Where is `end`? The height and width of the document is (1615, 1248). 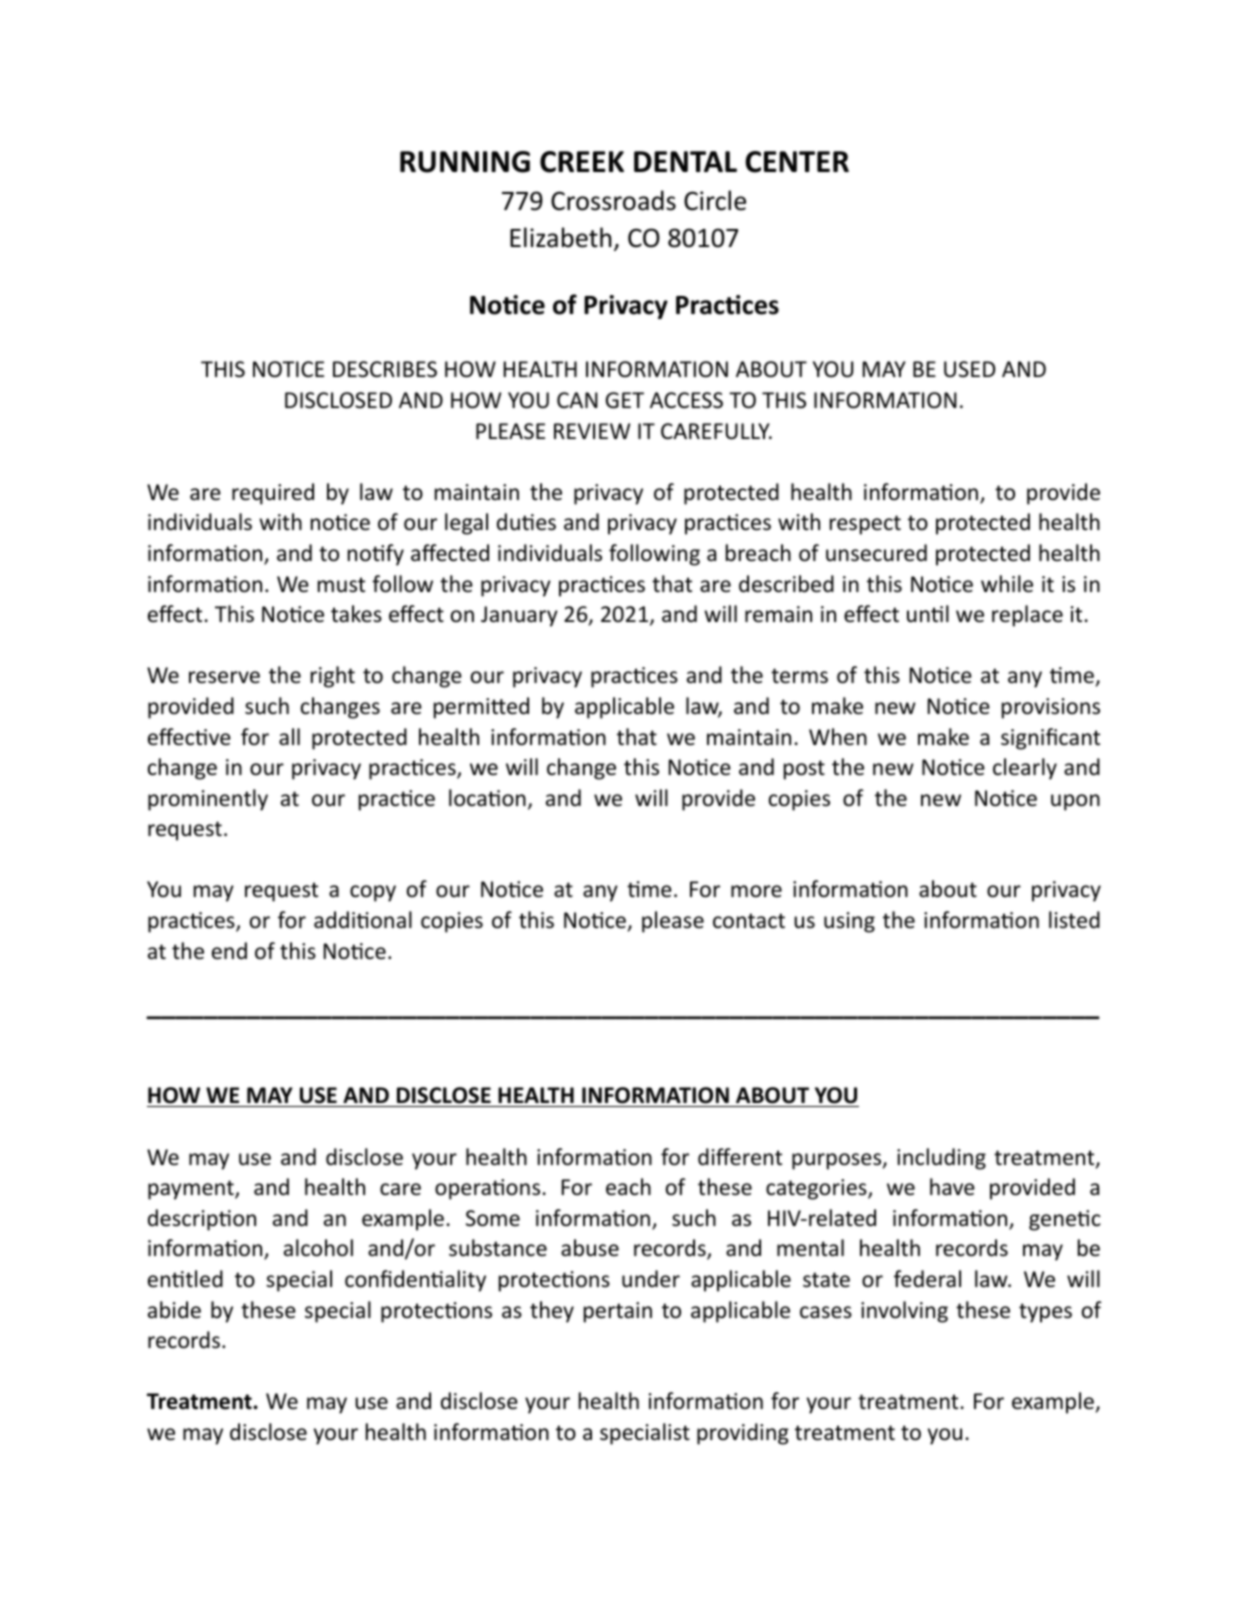
end is located at coordinates (229, 951).
